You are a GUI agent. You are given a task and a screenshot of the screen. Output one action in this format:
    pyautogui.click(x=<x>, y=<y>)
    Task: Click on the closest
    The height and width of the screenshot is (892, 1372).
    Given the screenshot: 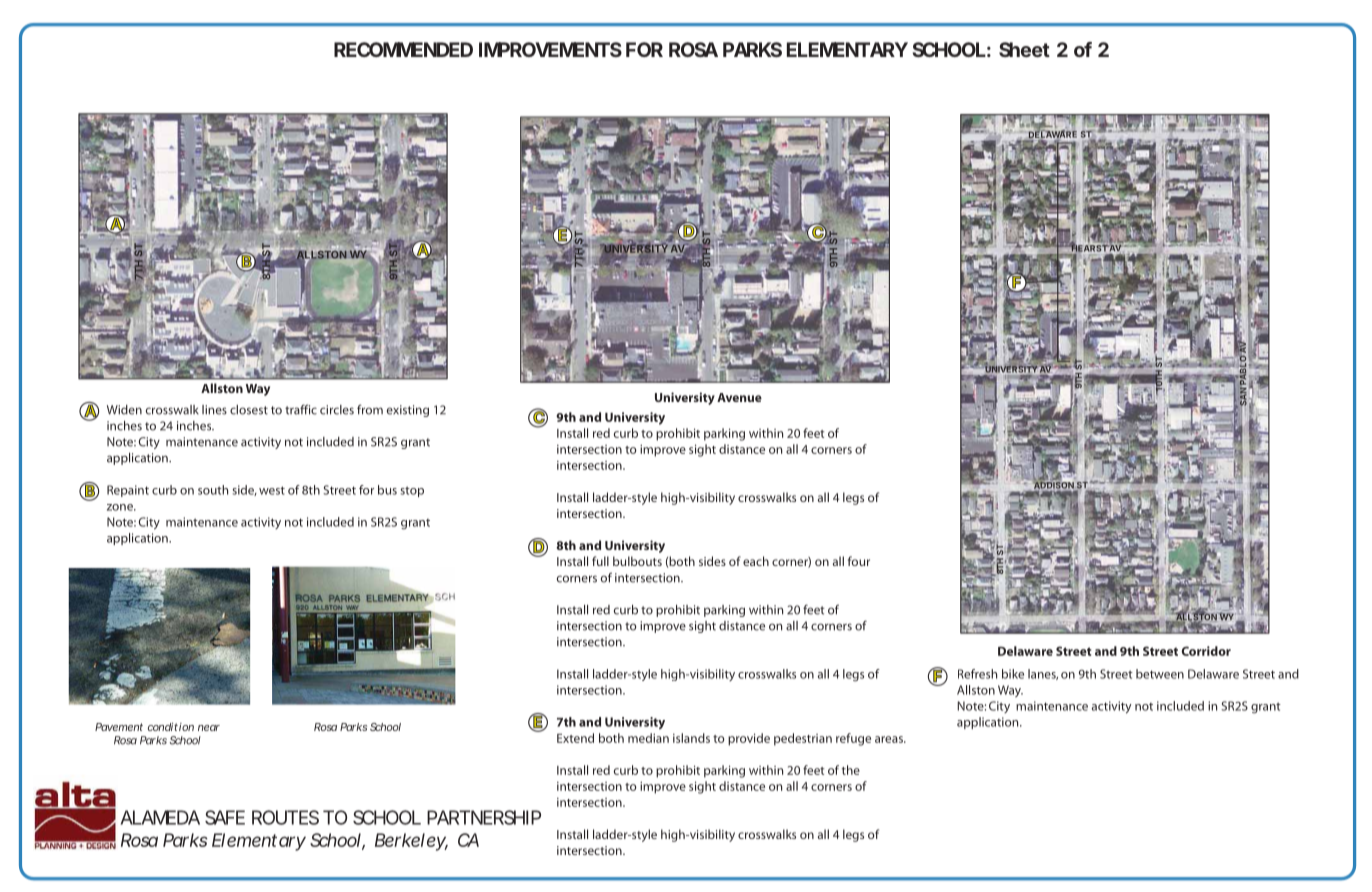 What is the action you would take?
    pyautogui.click(x=249, y=410)
